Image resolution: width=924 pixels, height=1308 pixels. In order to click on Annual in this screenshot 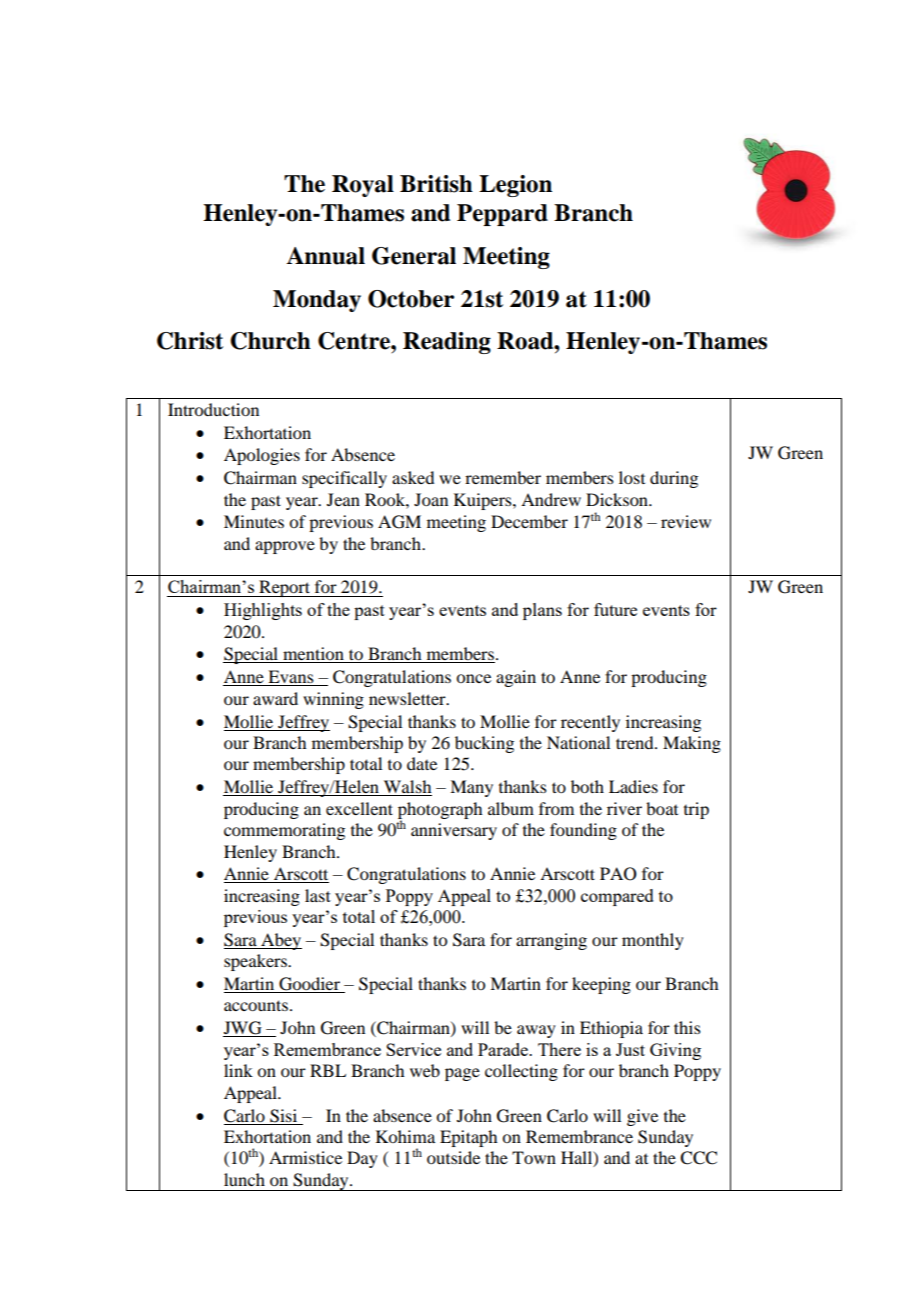, I will do `click(325, 256)`.
